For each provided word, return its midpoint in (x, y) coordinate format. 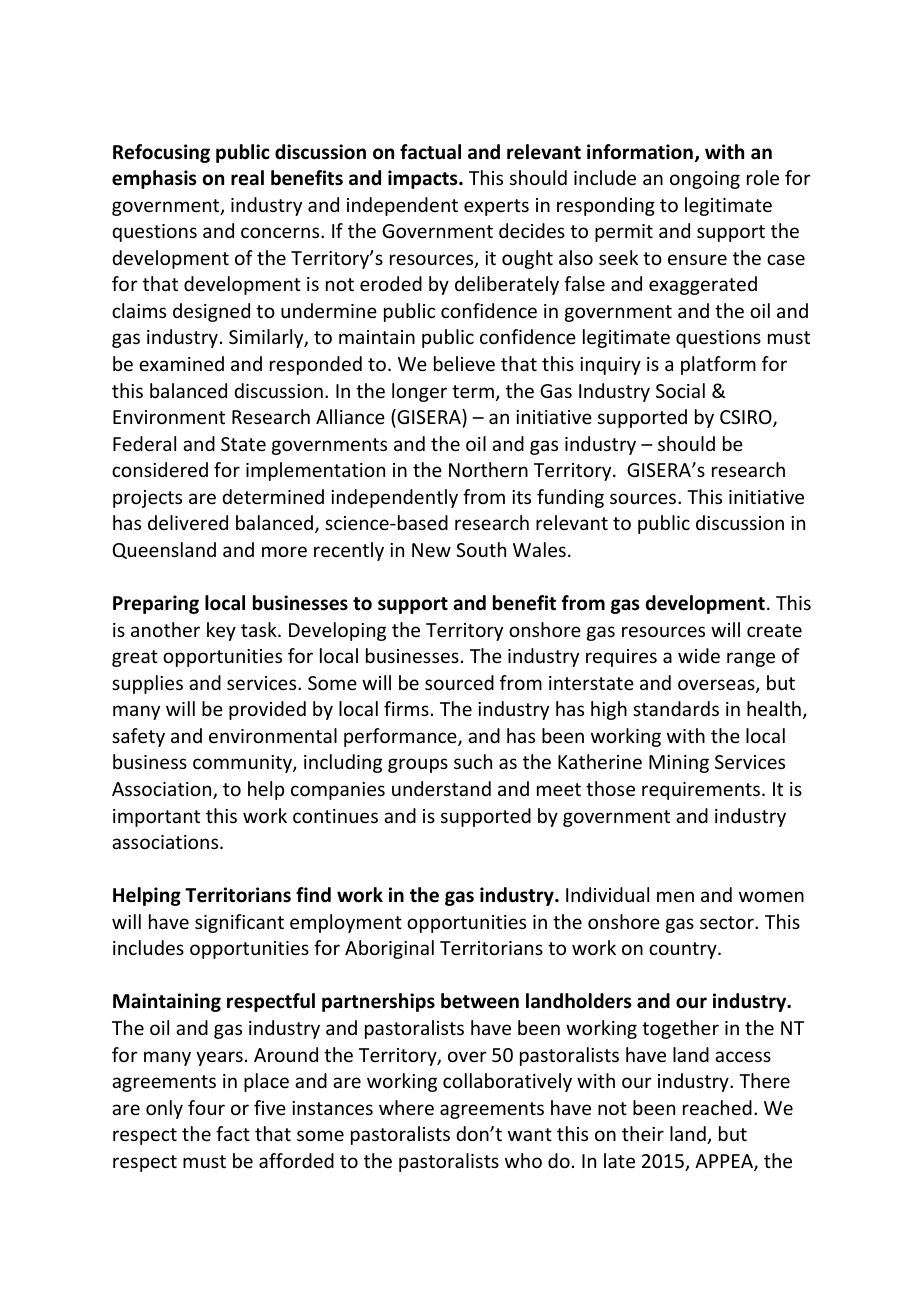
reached (717, 1107)
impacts (424, 179)
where (406, 1107)
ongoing (705, 180)
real (247, 178)
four (206, 1107)
